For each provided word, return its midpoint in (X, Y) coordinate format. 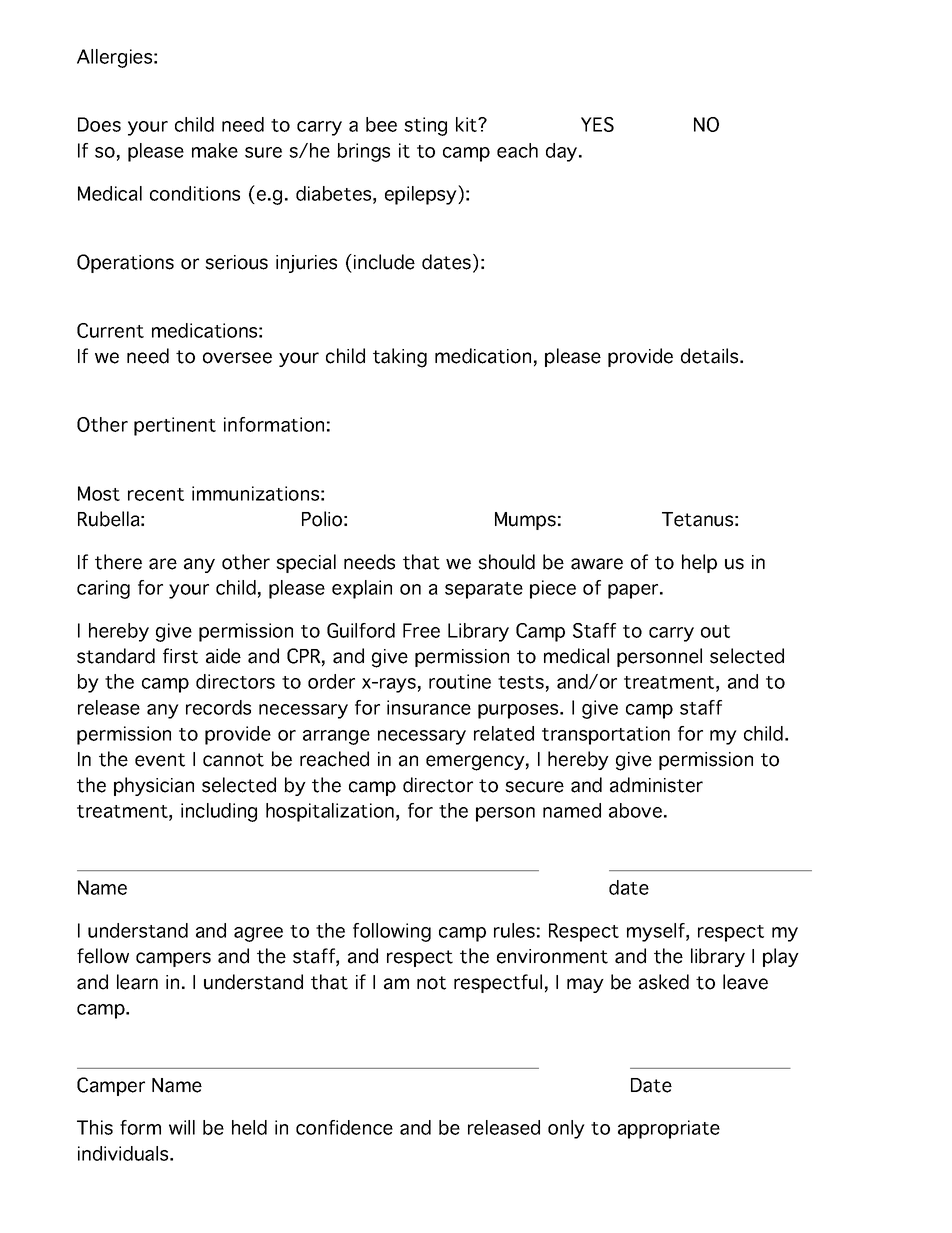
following (392, 932)
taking (400, 358)
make (215, 150)
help (699, 563)
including (219, 812)
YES (597, 124)
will (182, 1127)
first (180, 656)
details (711, 356)
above (635, 810)
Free (421, 630)
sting (425, 126)
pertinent (175, 426)
